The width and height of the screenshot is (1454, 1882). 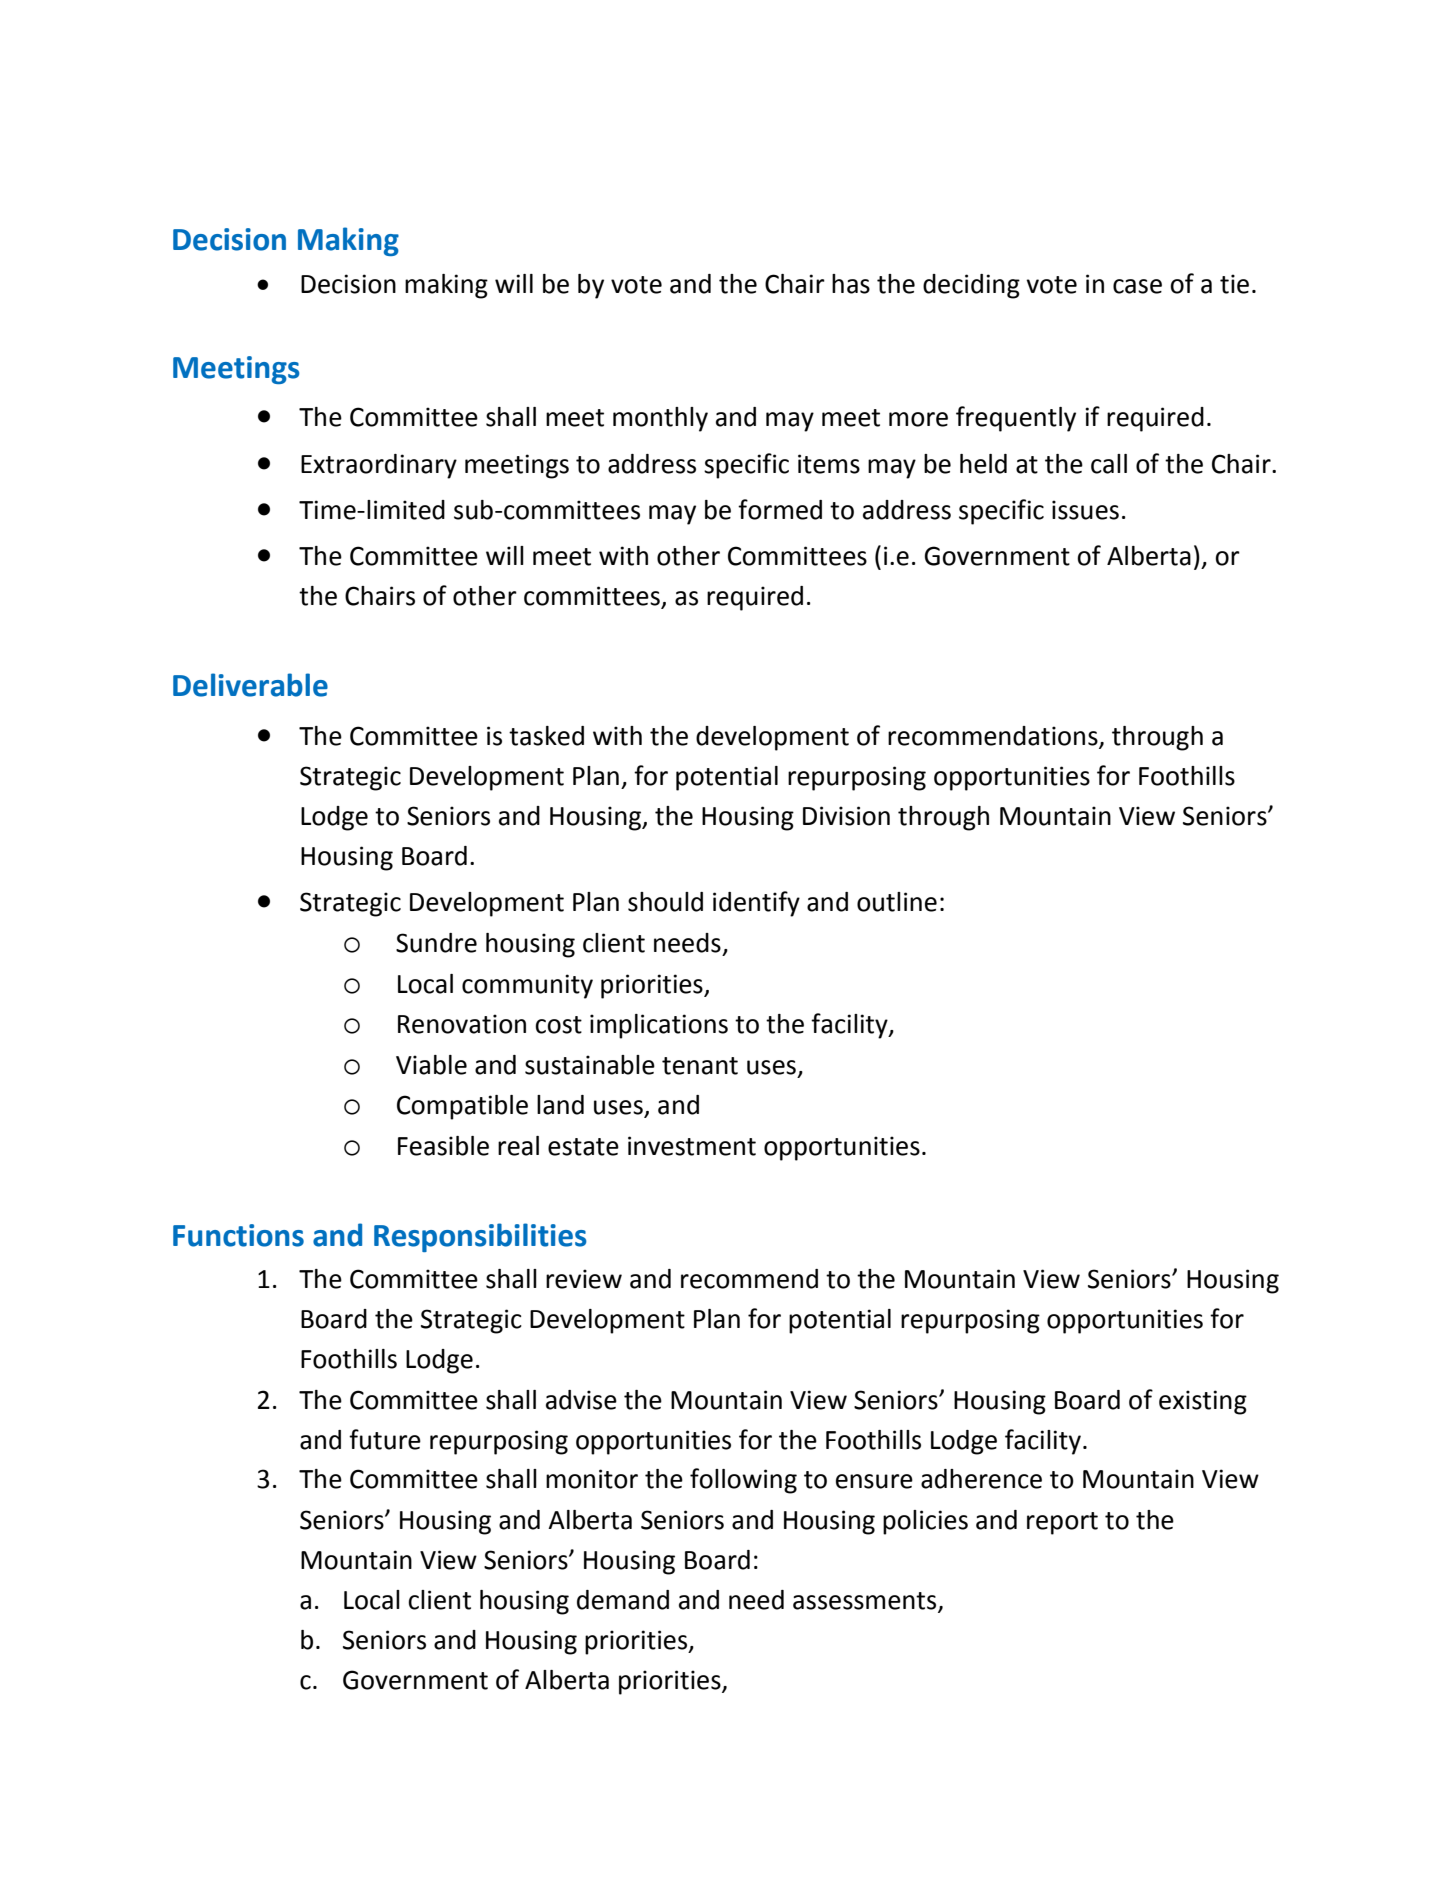 What do you see at coordinates (379, 466) in the screenshot?
I see `Extraordinary` at bounding box center [379, 466].
